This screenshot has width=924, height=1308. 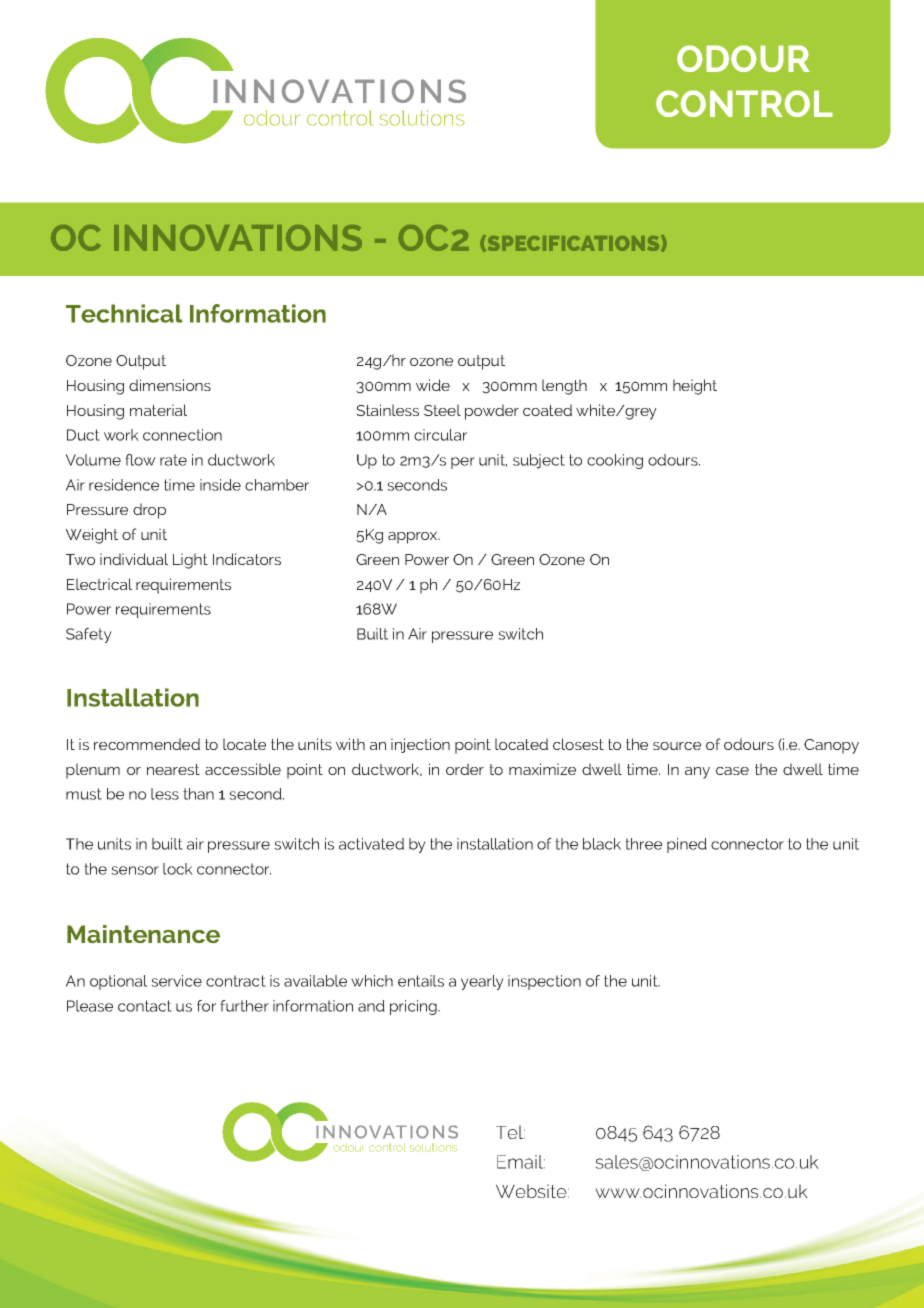 What do you see at coordinates (414, 538) in the screenshot?
I see `approx` at bounding box center [414, 538].
